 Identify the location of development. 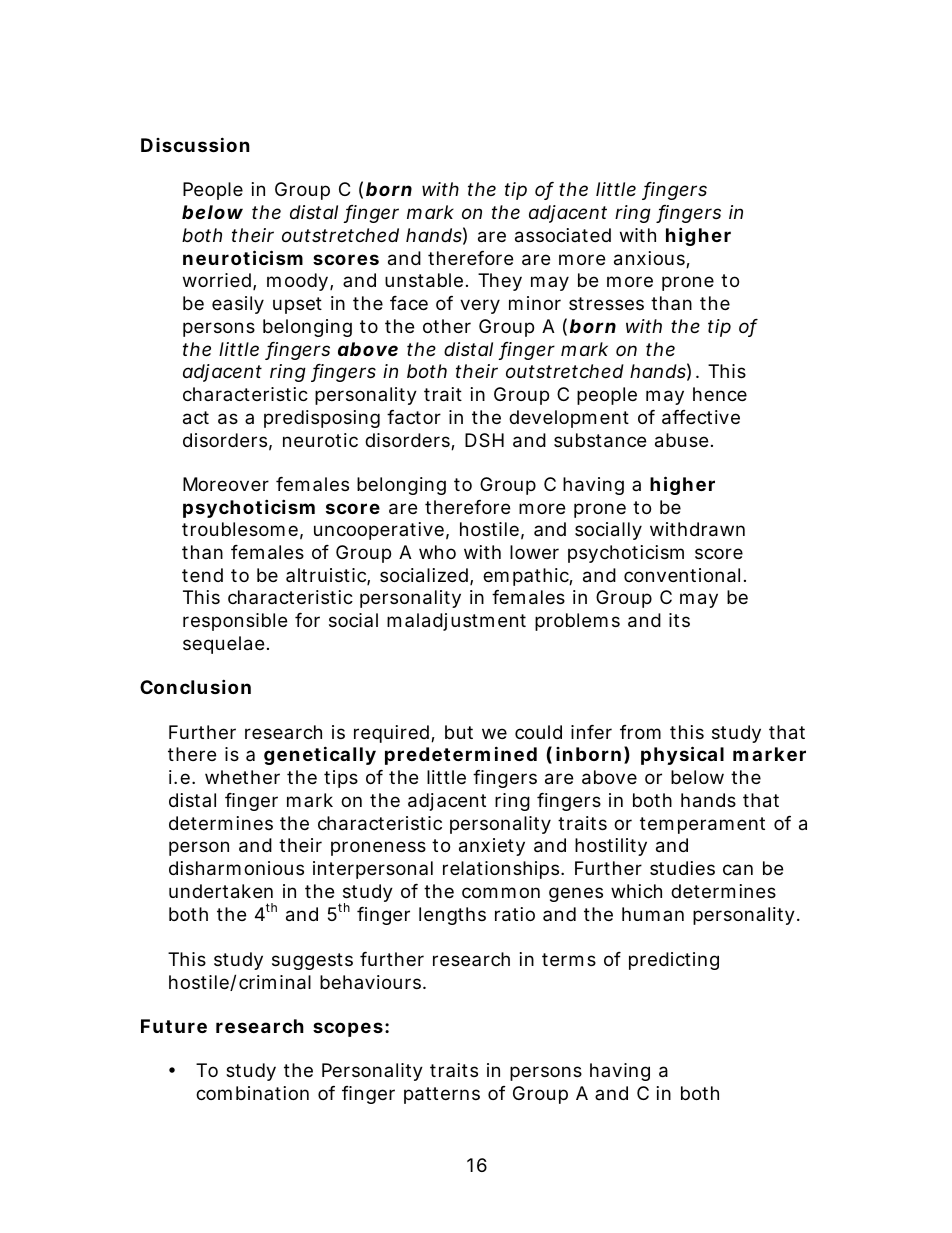
(569, 419).
